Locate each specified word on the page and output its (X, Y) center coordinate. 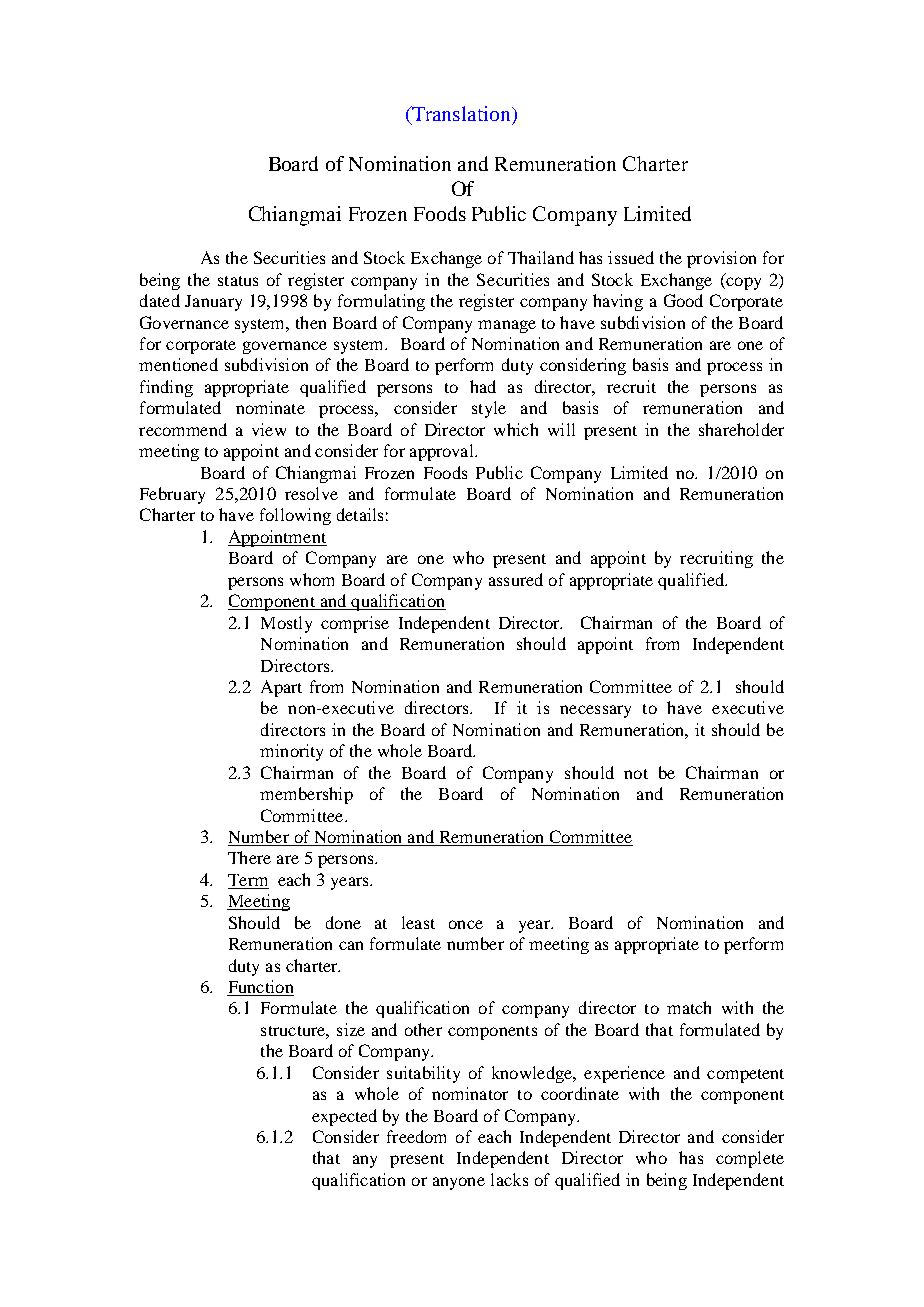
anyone (459, 1183)
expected (344, 1117)
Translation (461, 115)
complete (750, 1159)
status (238, 281)
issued (631, 257)
